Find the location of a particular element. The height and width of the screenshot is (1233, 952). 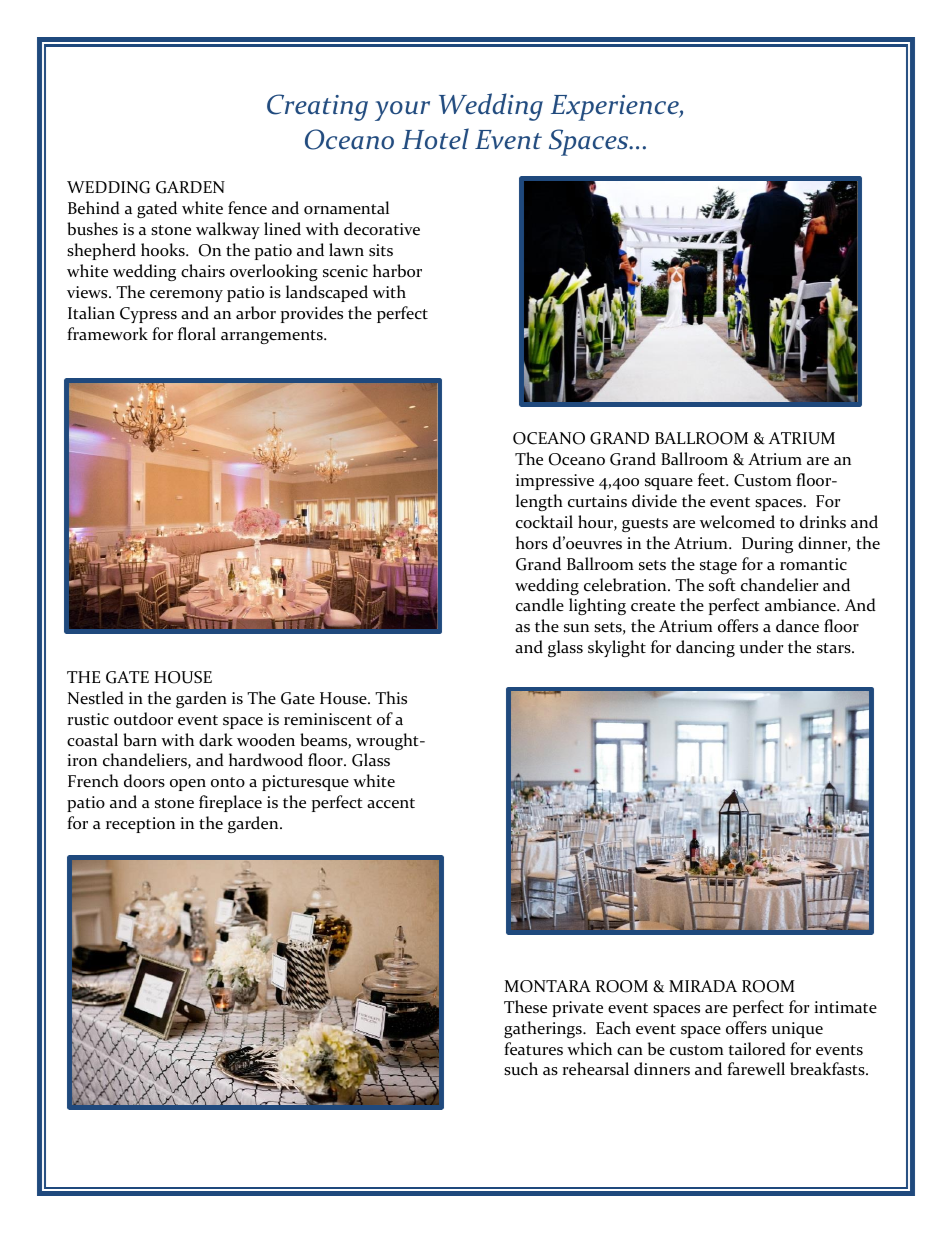

accent is located at coordinates (391, 803).
